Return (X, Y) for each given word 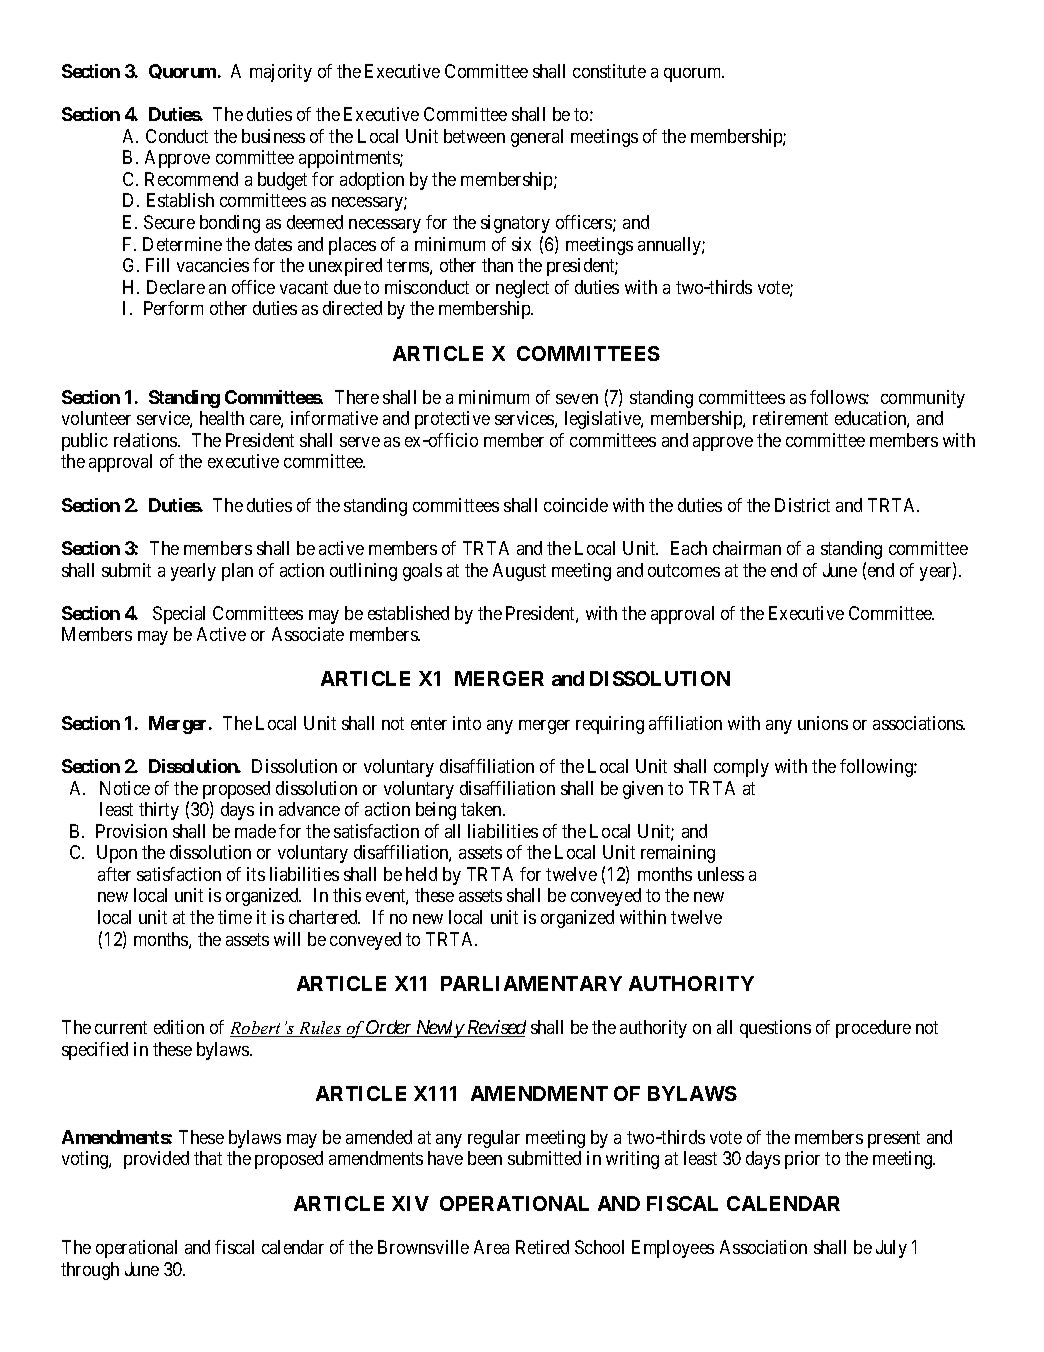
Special (179, 615)
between (474, 136)
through (90, 1271)
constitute (609, 71)
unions (823, 723)
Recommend (191, 179)
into (467, 723)
